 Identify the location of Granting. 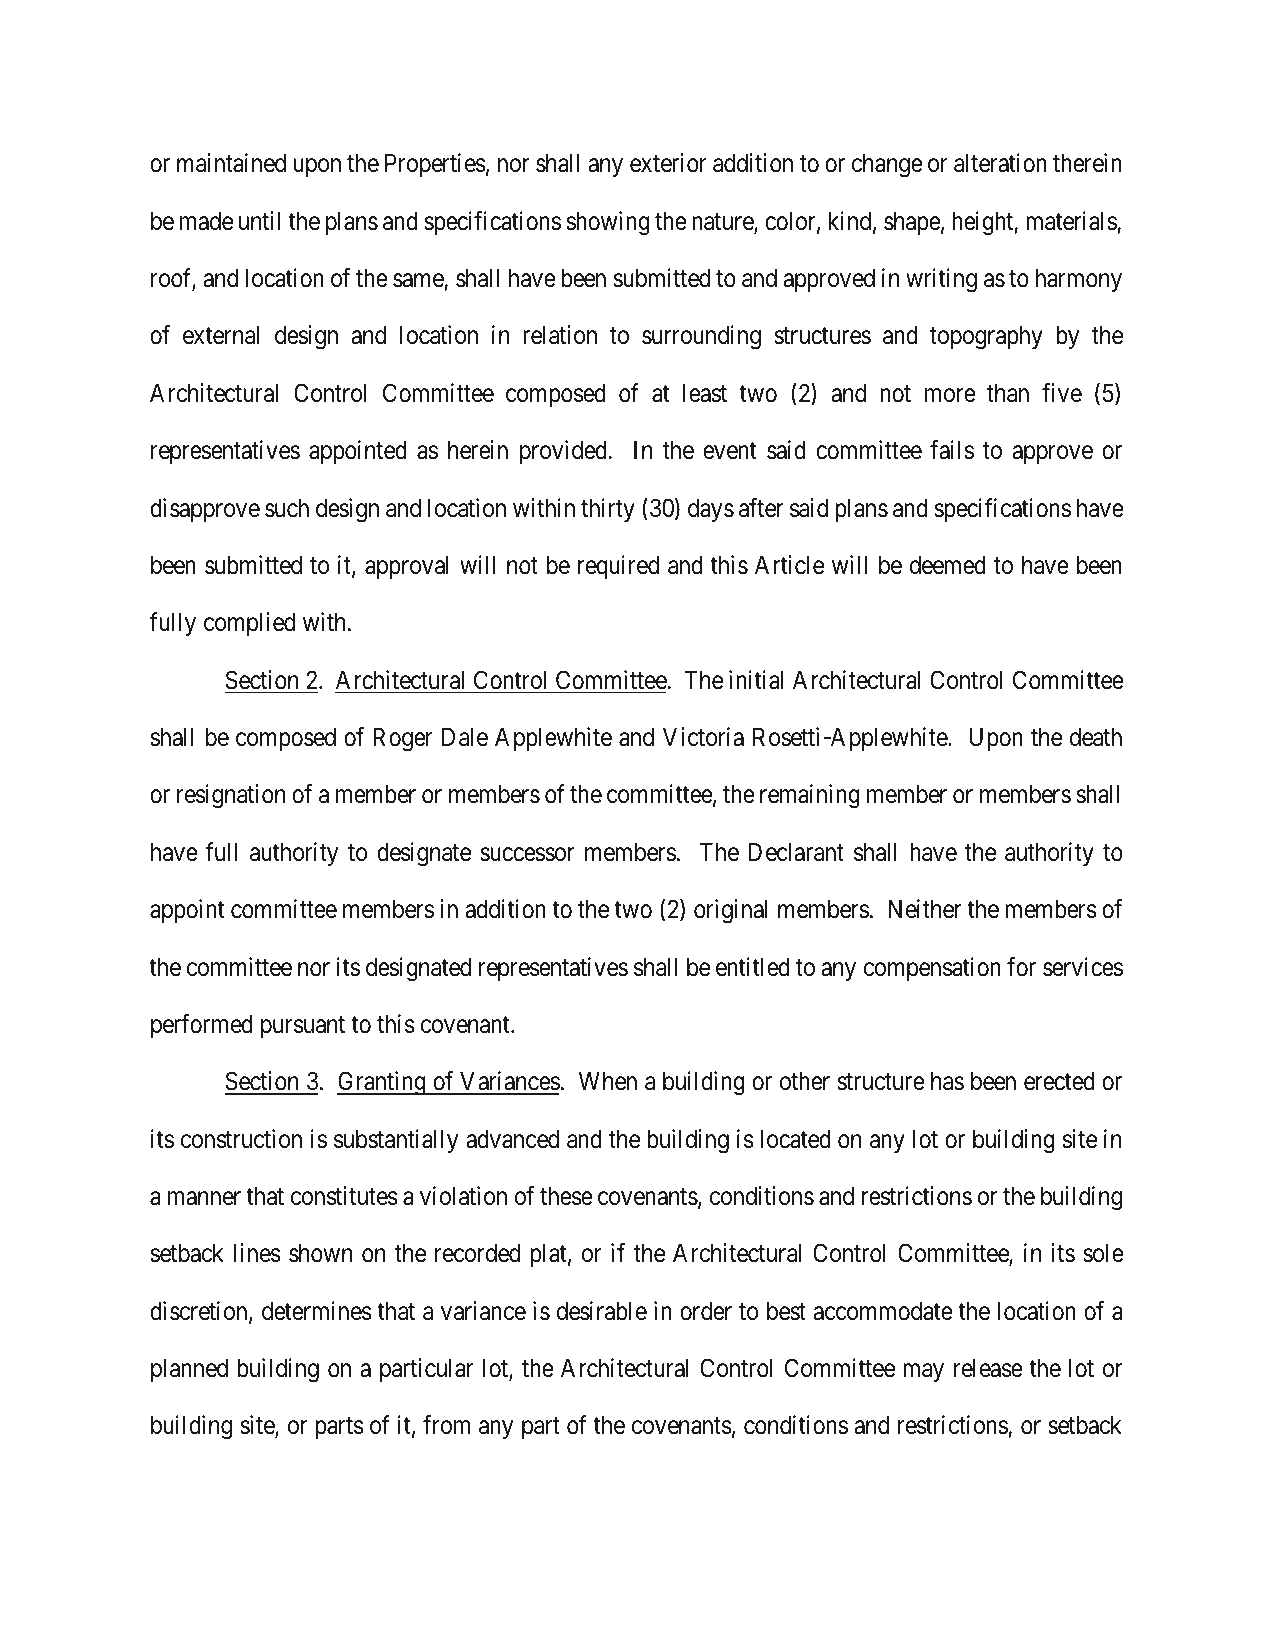
(382, 1083).
